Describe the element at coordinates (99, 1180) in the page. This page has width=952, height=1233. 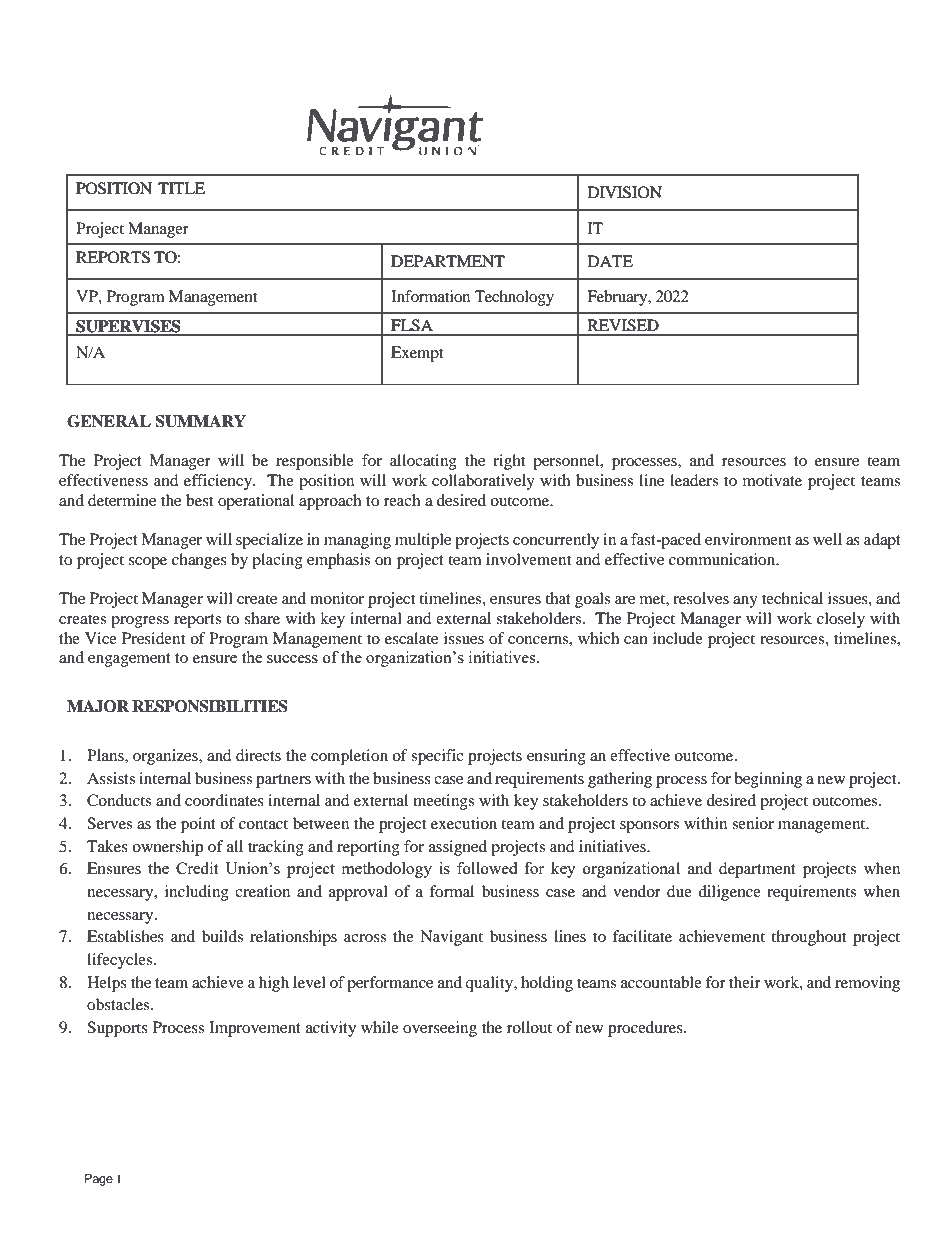
I see `Page` at that location.
